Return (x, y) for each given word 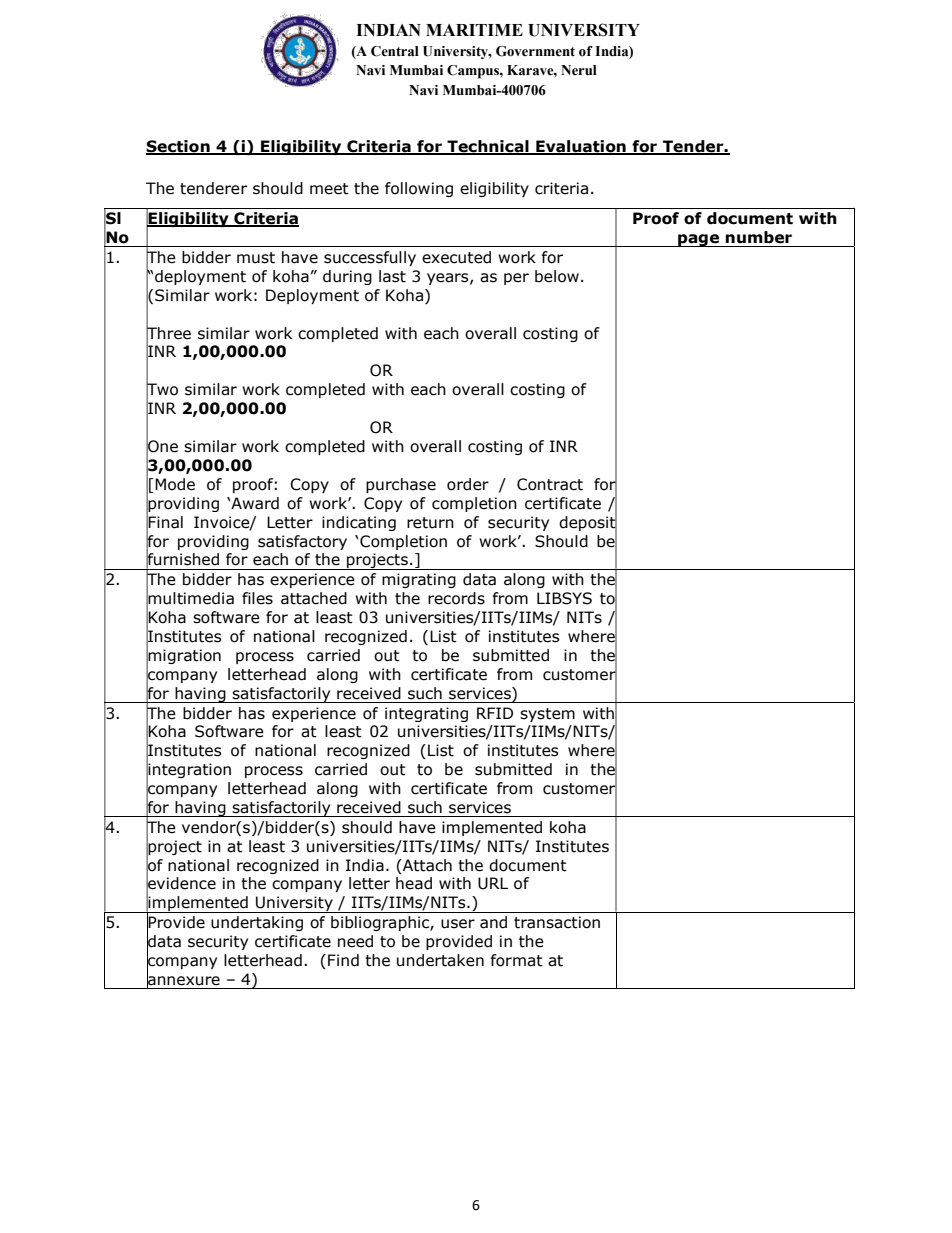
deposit (588, 523)
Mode (175, 484)
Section (179, 147)
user (458, 924)
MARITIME (474, 30)
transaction (557, 922)
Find (343, 960)
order (468, 484)
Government (535, 51)
